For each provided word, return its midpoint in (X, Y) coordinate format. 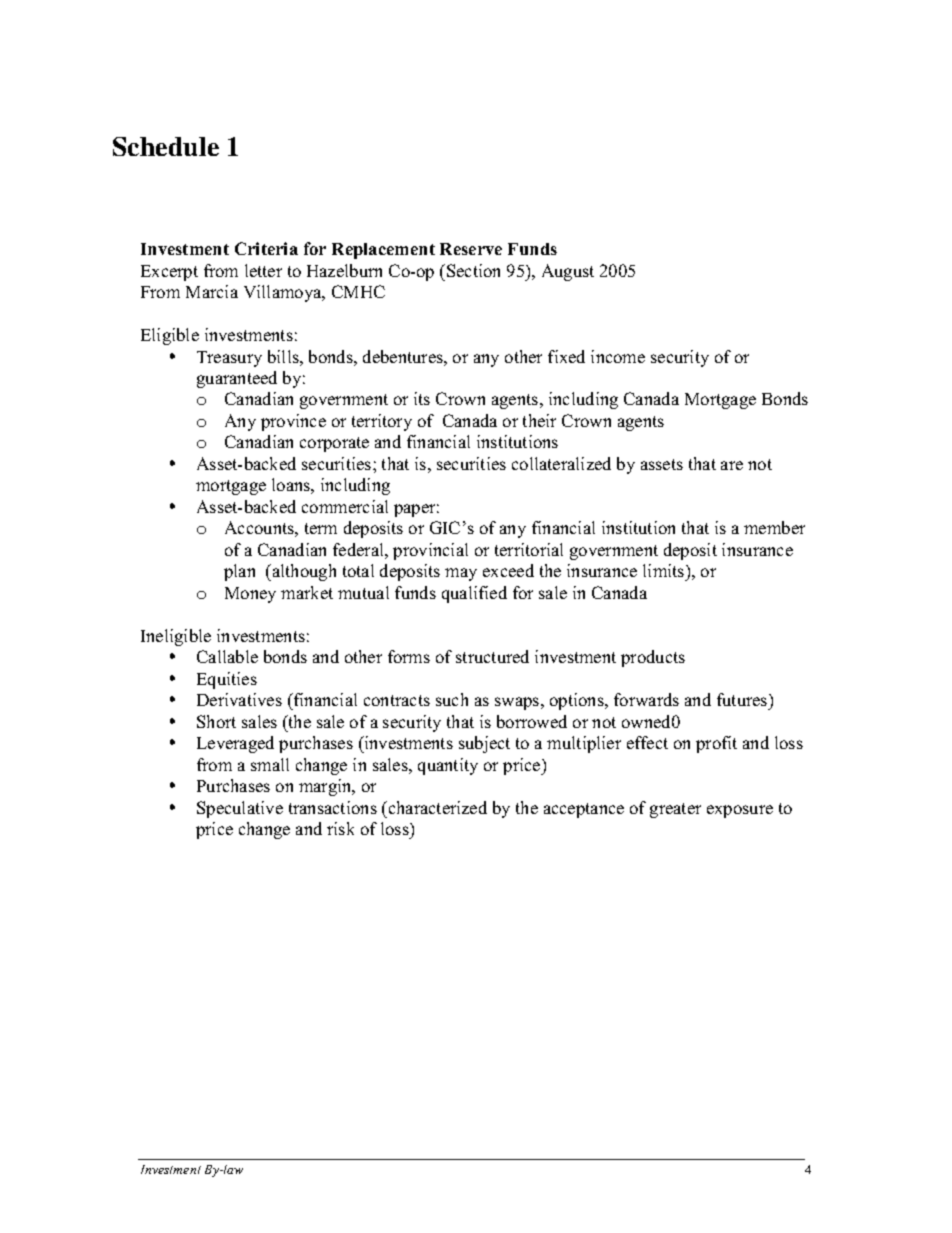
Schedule (166, 146)
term (321, 528)
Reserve (471, 249)
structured (492, 656)
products (653, 658)
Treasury (229, 359)
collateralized (561, 463)
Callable (227, 656)
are (732, 465)
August (568, 272)
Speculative (240, 809)
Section (473, 270)
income (618, 356)
